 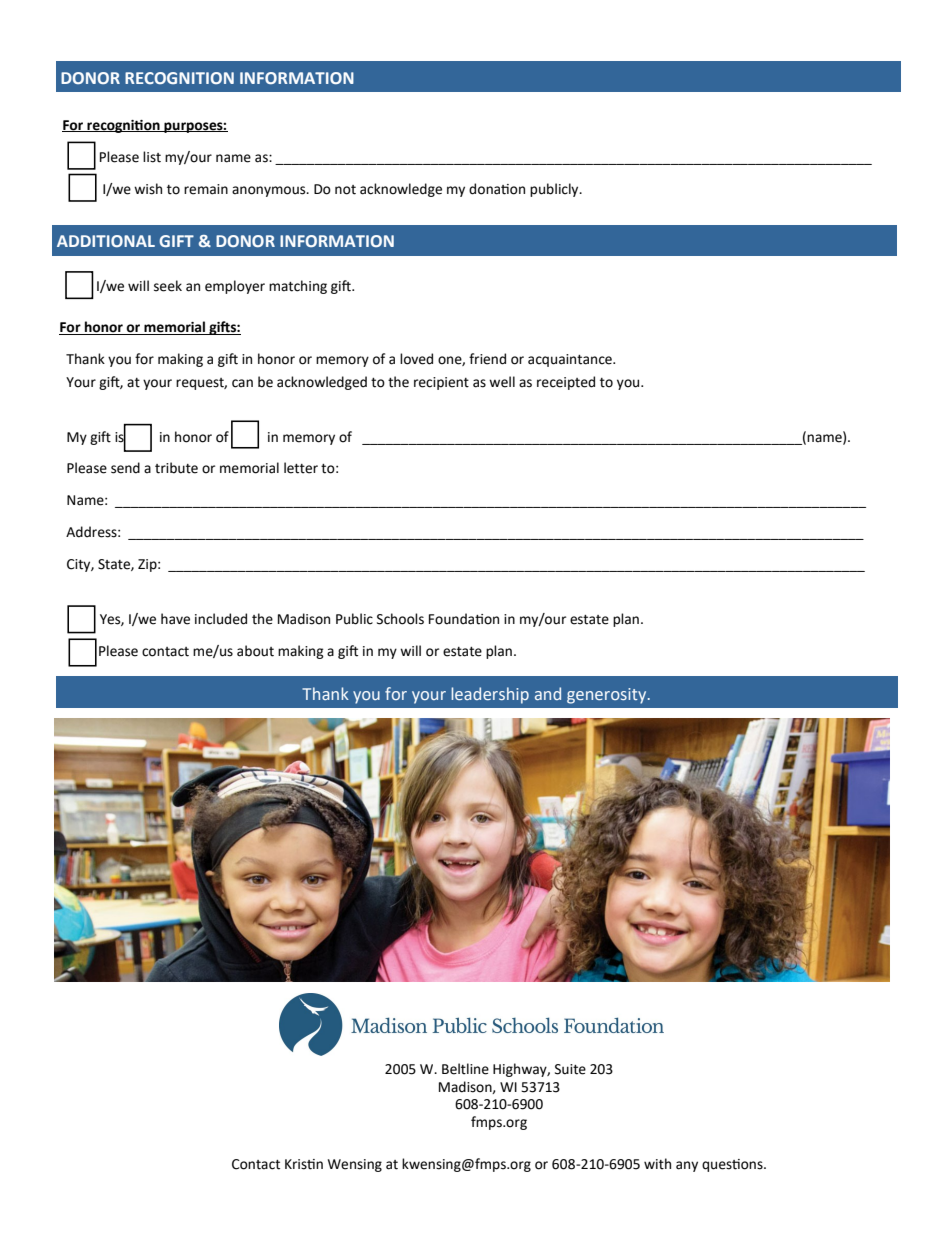 I want to click on remain, so click(x=206, y=189).
